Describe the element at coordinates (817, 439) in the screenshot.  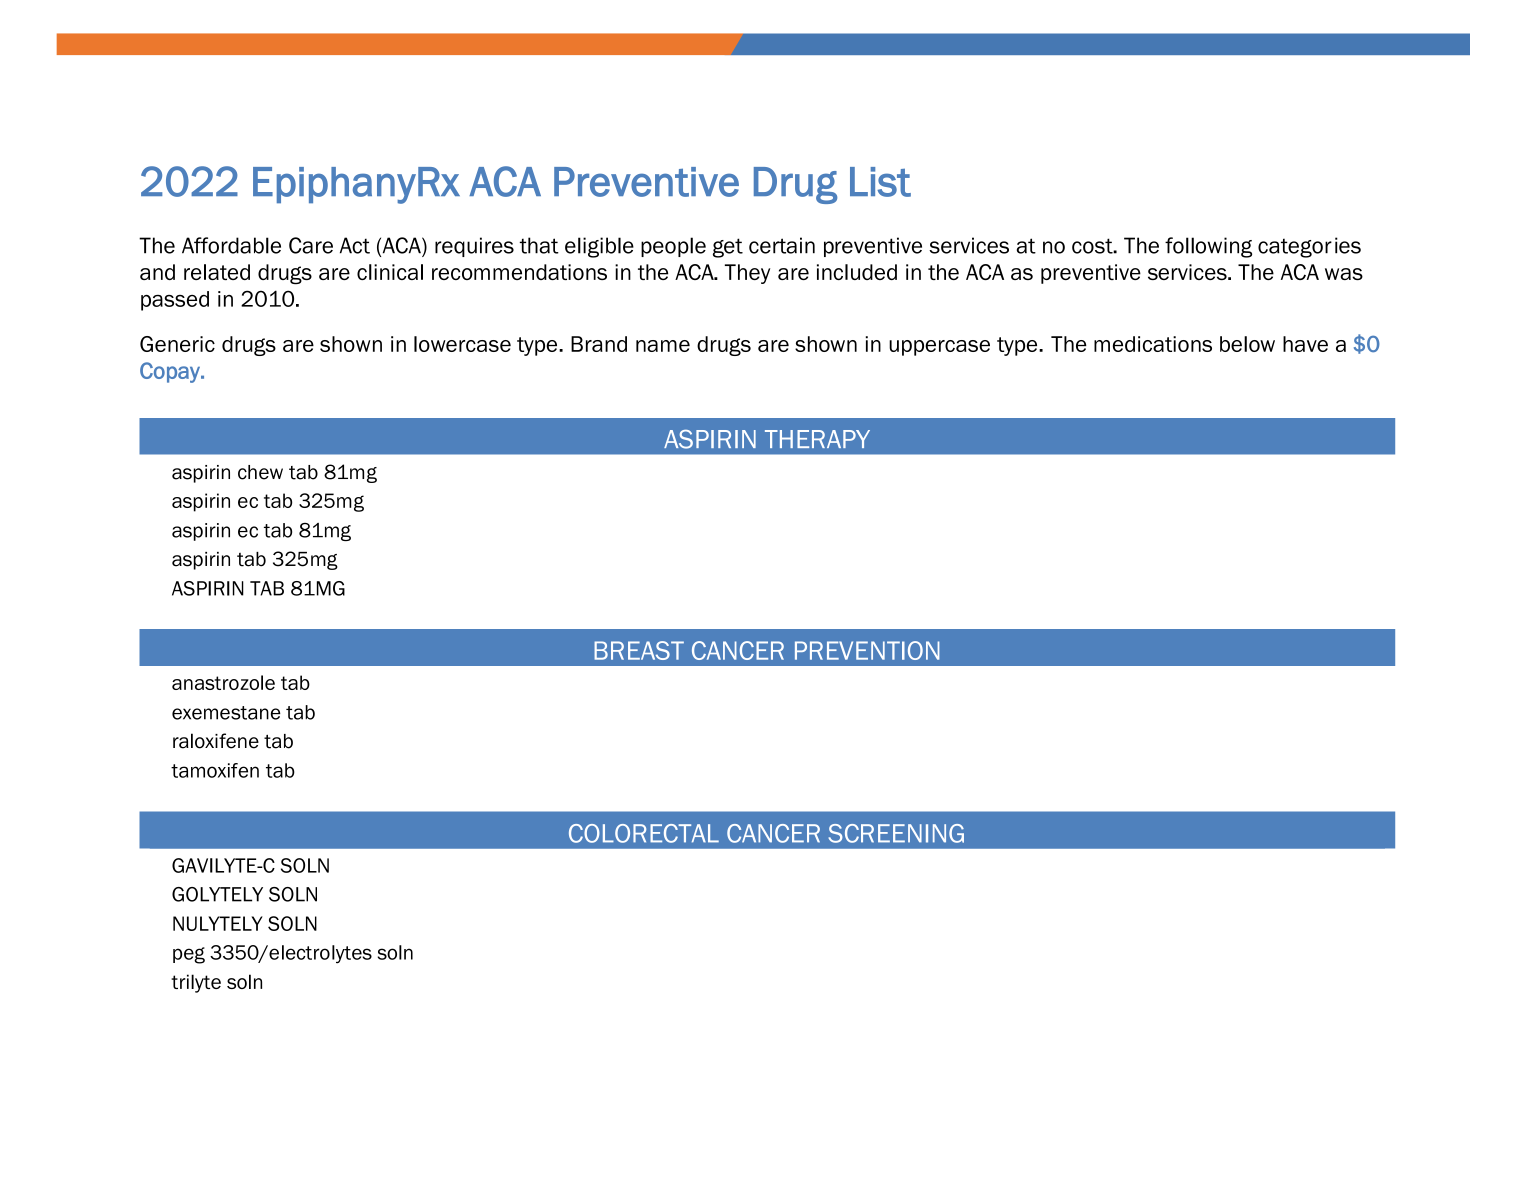
I see `THERAPY` at that location.
